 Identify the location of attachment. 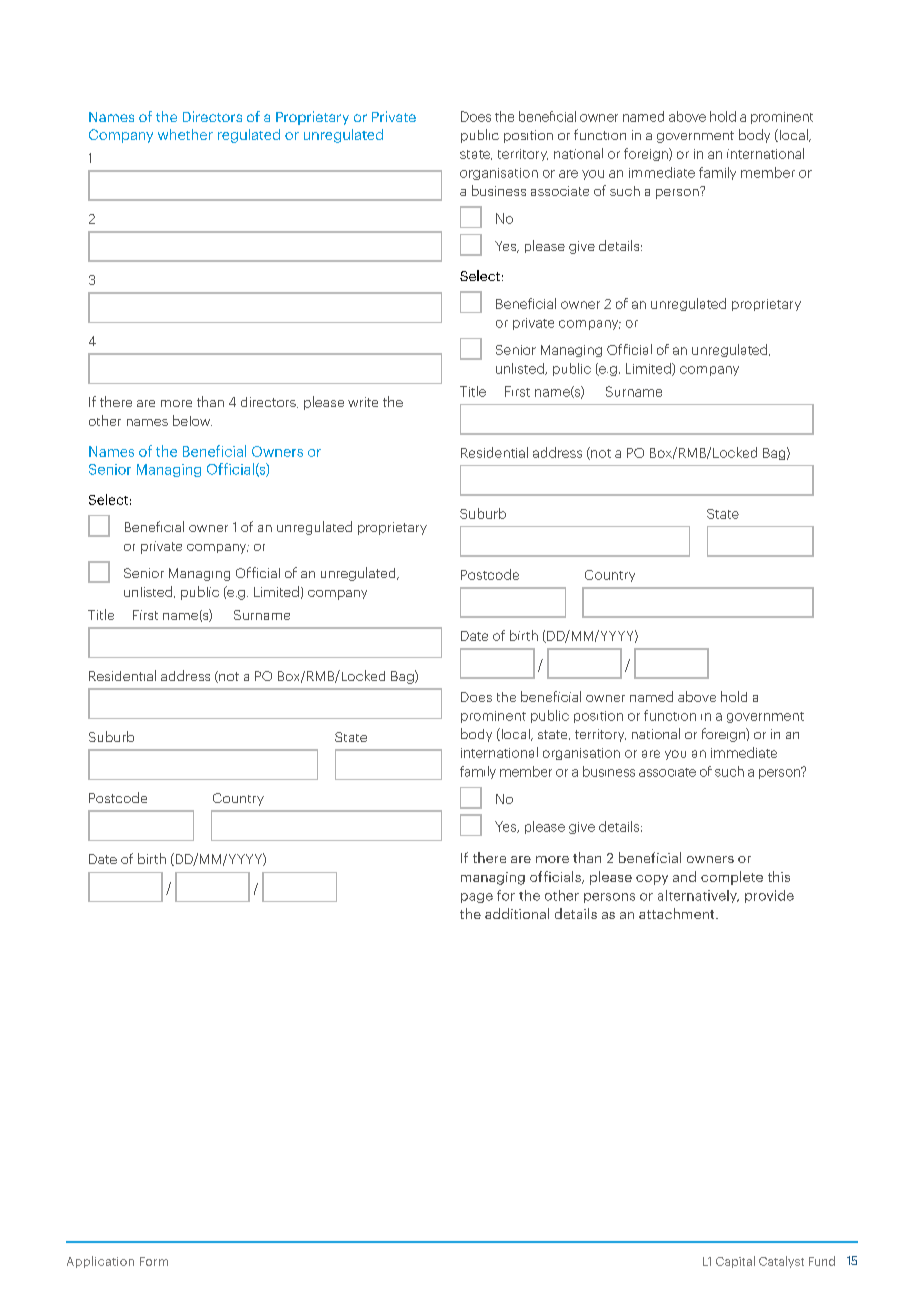
(678, 913).
